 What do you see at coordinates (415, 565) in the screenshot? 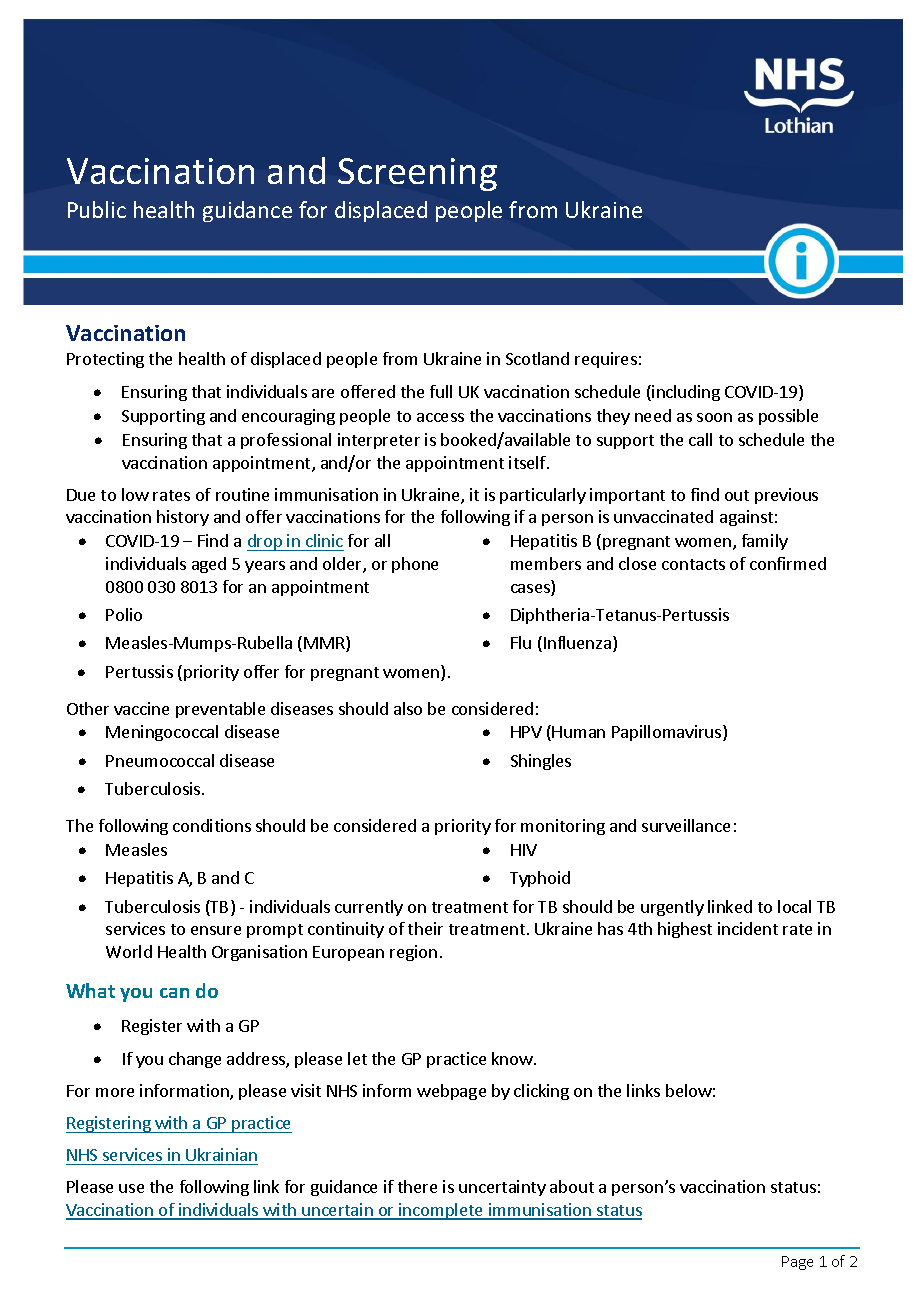
I see `phone` at bounding box center [415, 565].
